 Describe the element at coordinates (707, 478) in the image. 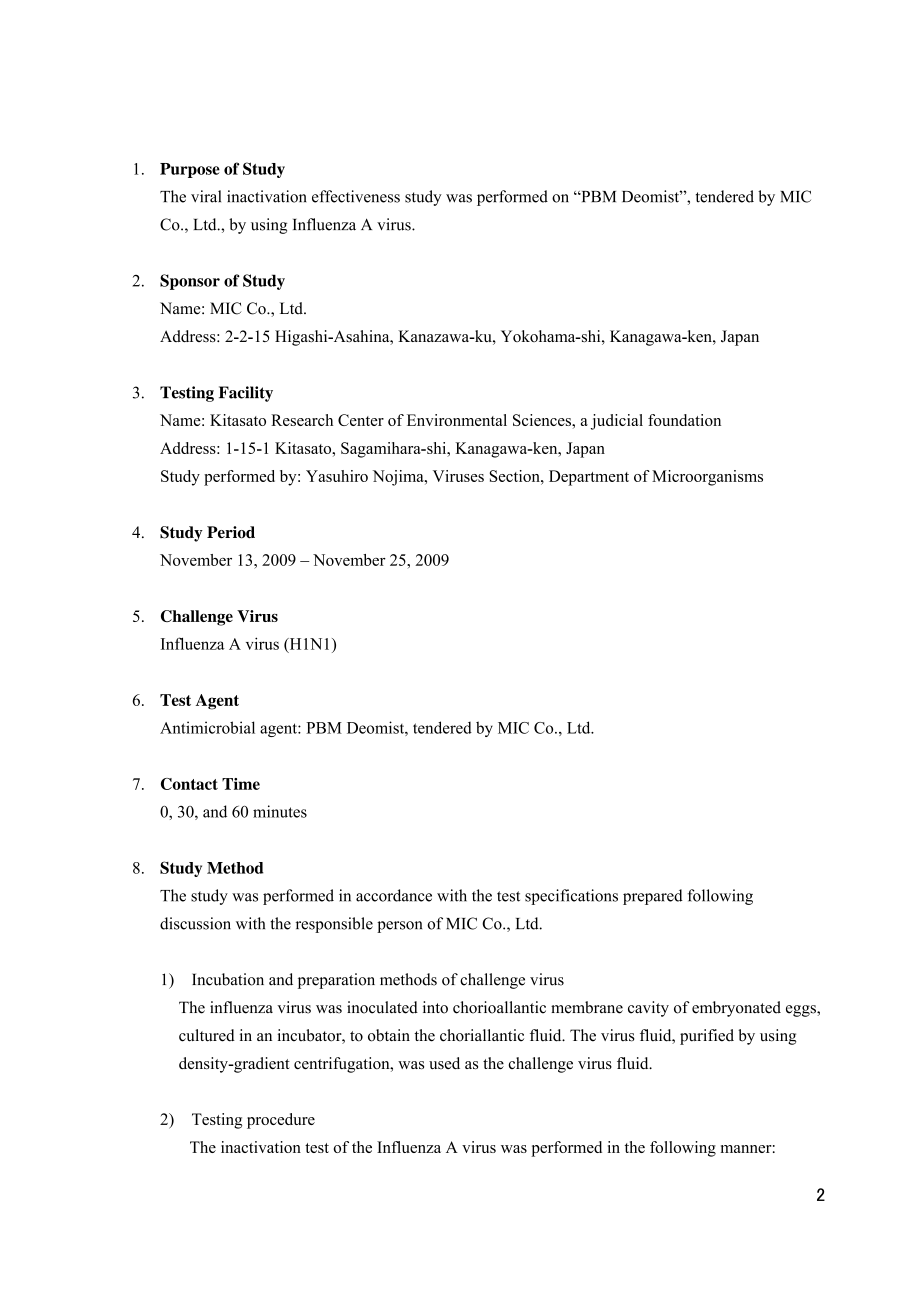

I see `Microorganisms` at that location.
